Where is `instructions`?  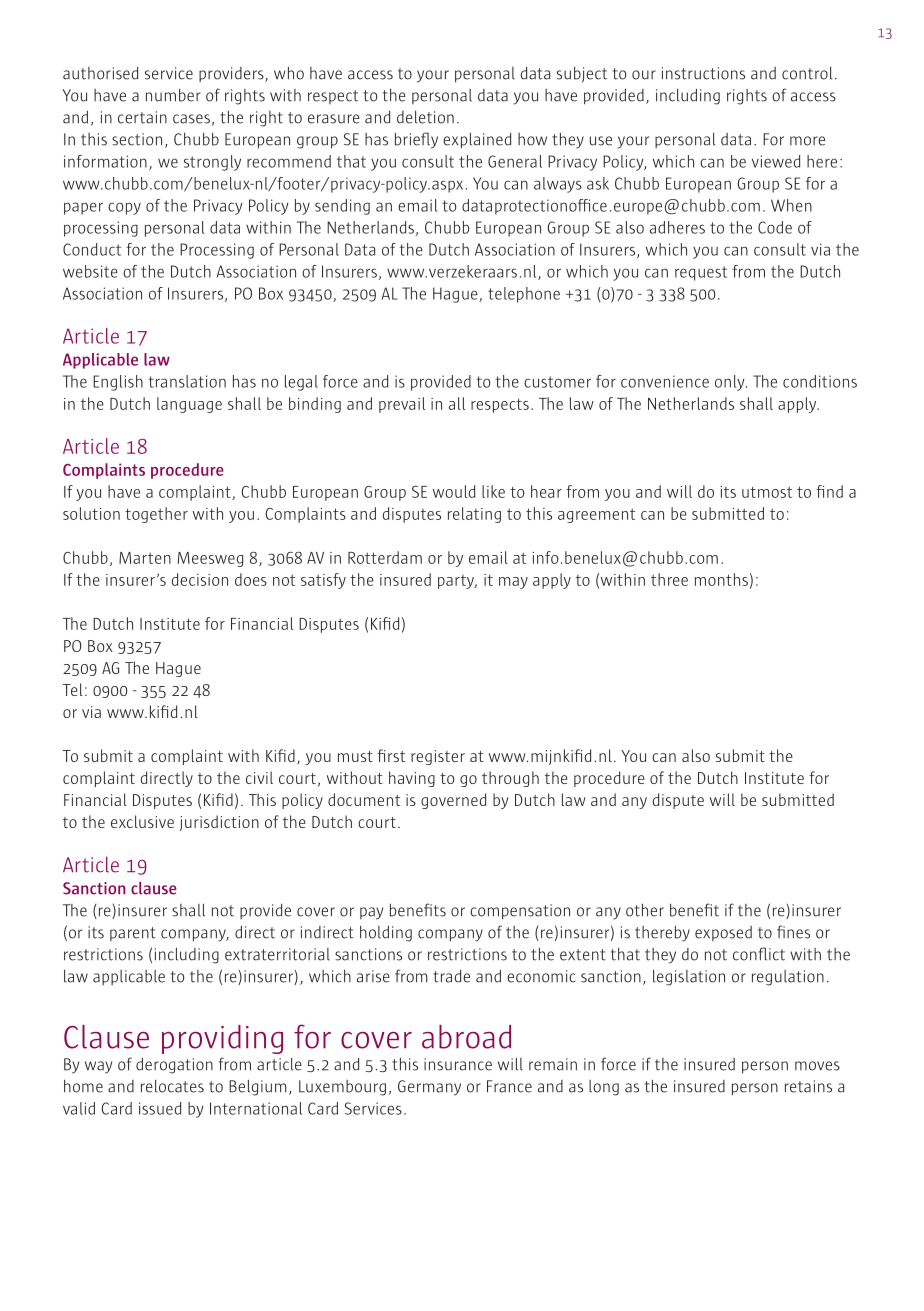 instructions is located at coordinates (703, 73).
